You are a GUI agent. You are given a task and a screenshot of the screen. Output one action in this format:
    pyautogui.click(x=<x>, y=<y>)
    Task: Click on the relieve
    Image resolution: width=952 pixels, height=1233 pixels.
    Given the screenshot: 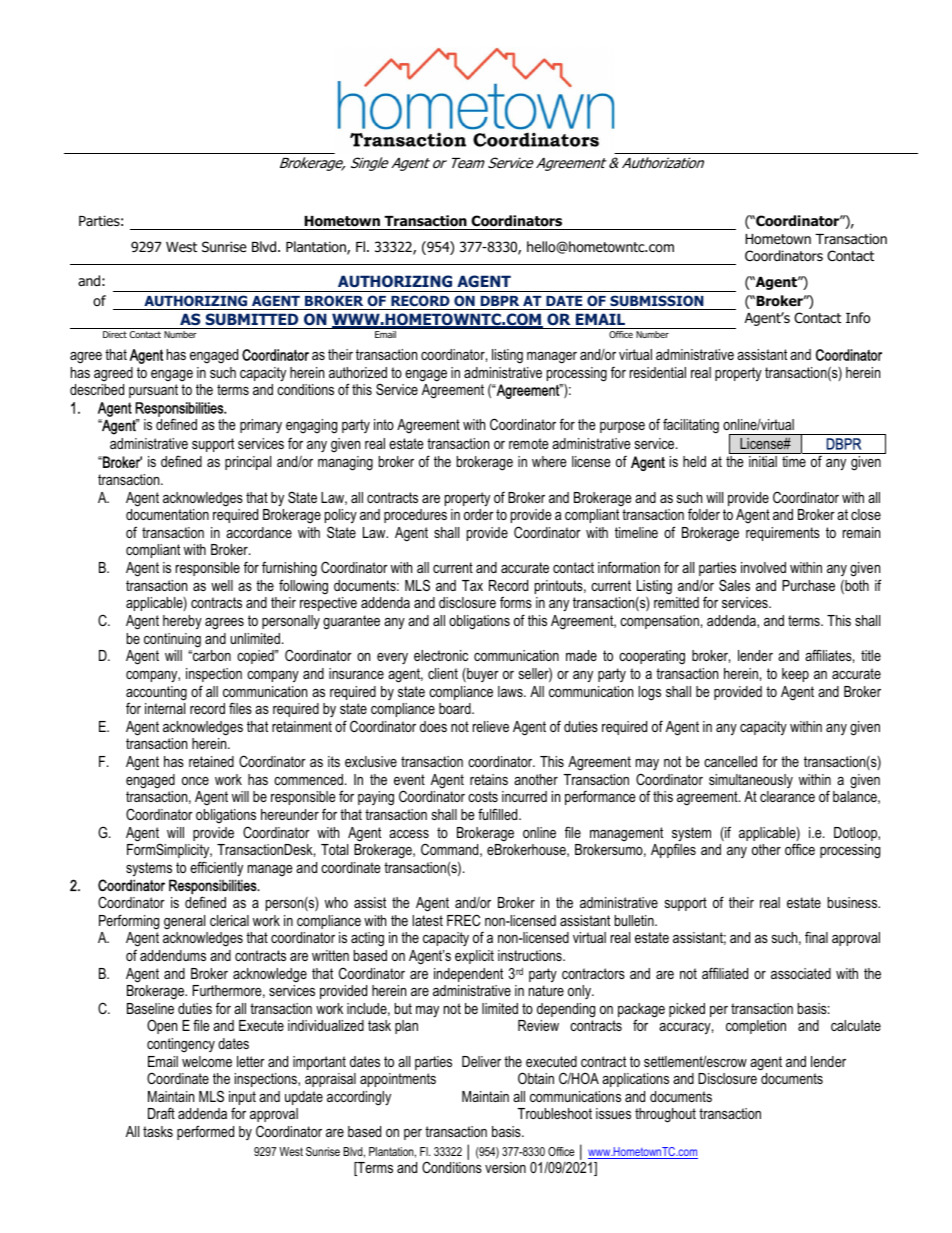 What is the action you would take?
    pyautogui.click(x=491, y=726)
